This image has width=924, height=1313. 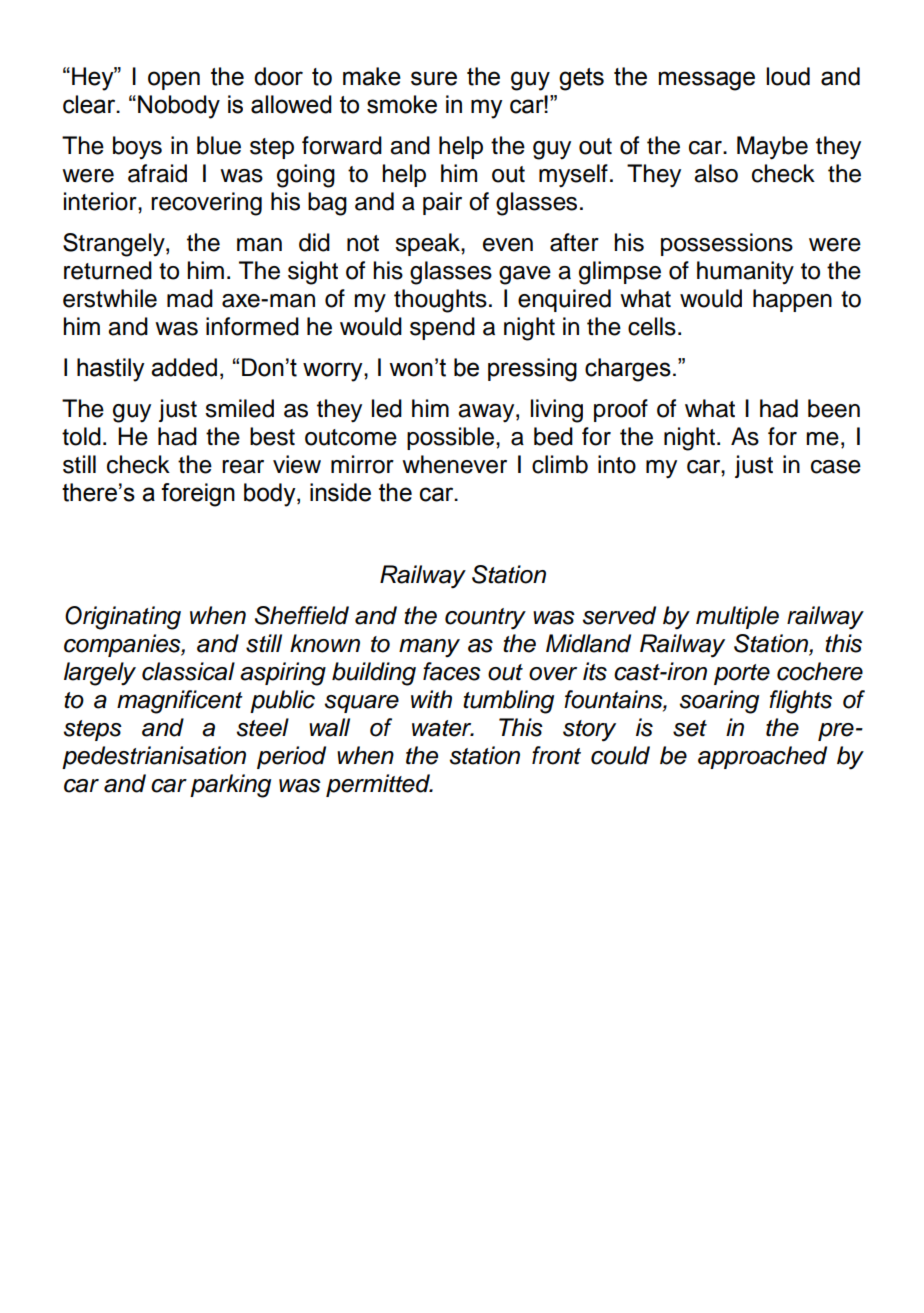 I want to click on humanity, so click(x=745, y=272).
